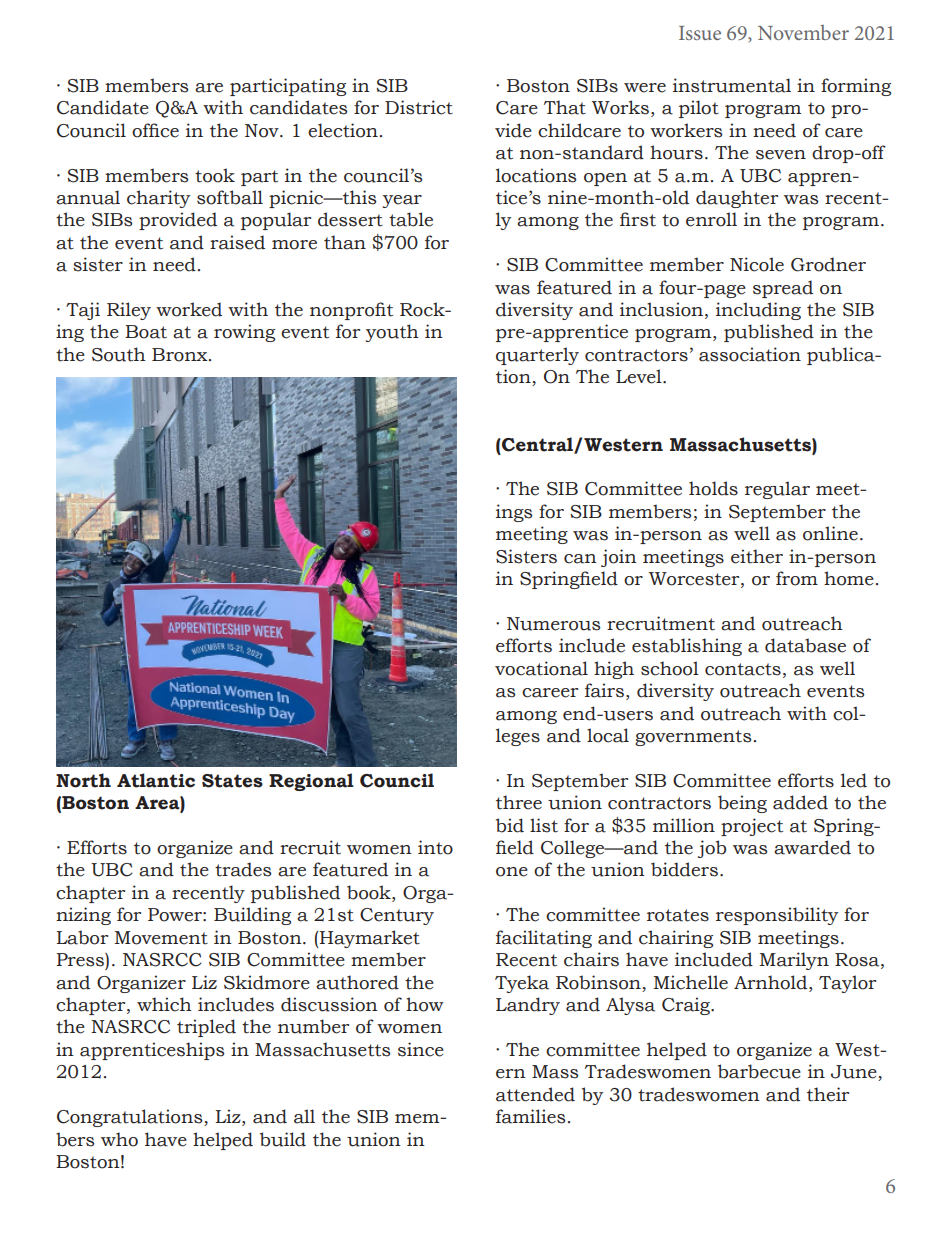  I want to click on youth, so click(392, 333).
